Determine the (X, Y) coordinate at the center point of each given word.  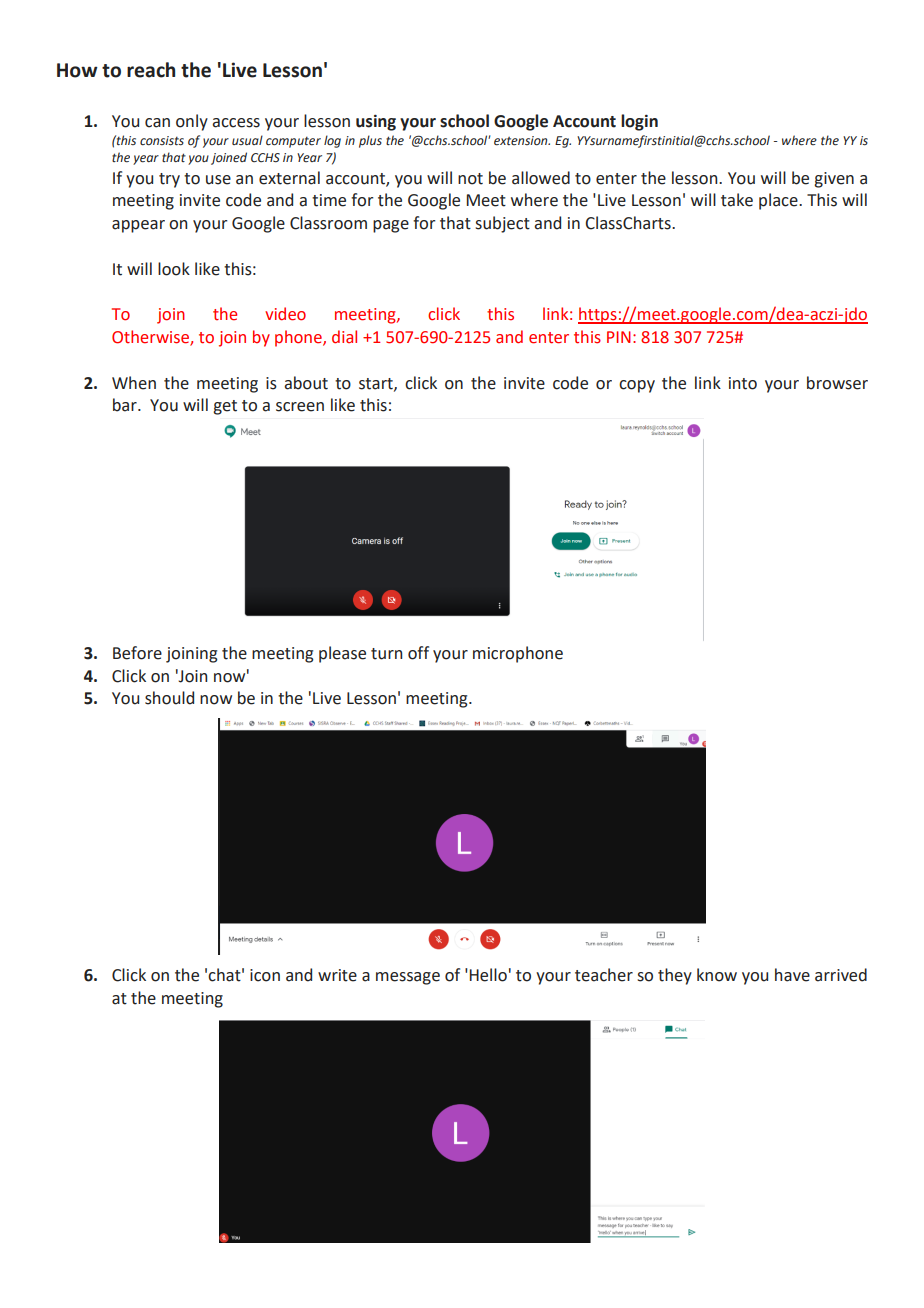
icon (265, 975)
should (169, 698)
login (639, 122)
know (717, 975)
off (418, 653)
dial (344, 337)
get (225, 407)
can (157, 123)
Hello (488, 975)
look (174, 269)
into (743, 383)
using (376, 122)
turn (386, 654)
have (792, 975)
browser (837, 383)
